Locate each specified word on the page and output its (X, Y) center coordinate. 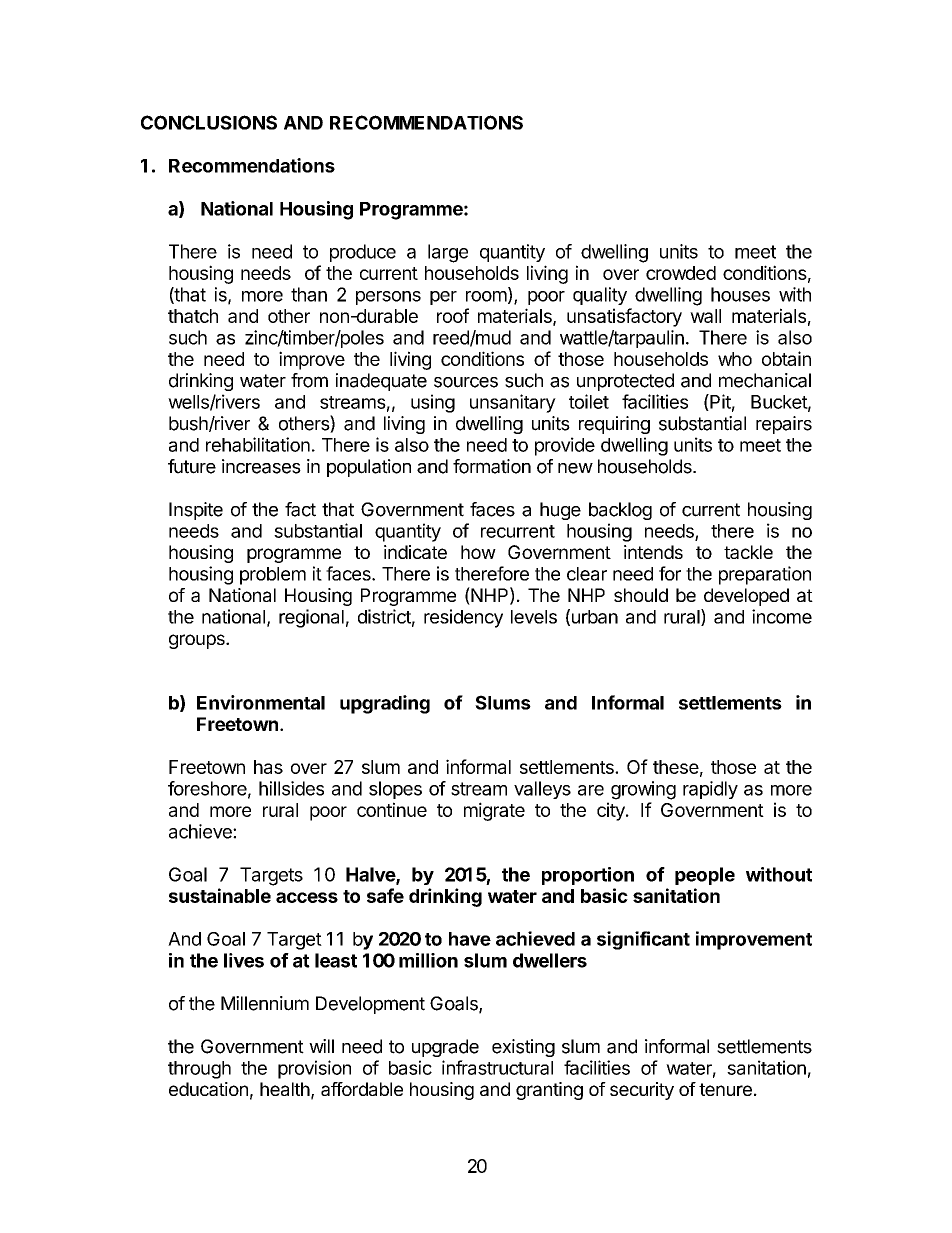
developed (746, 597)
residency (463, 618)
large (448, 253)
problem (273, 576)
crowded (681, 273)
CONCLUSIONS (209, 122)
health (285, 1089)
